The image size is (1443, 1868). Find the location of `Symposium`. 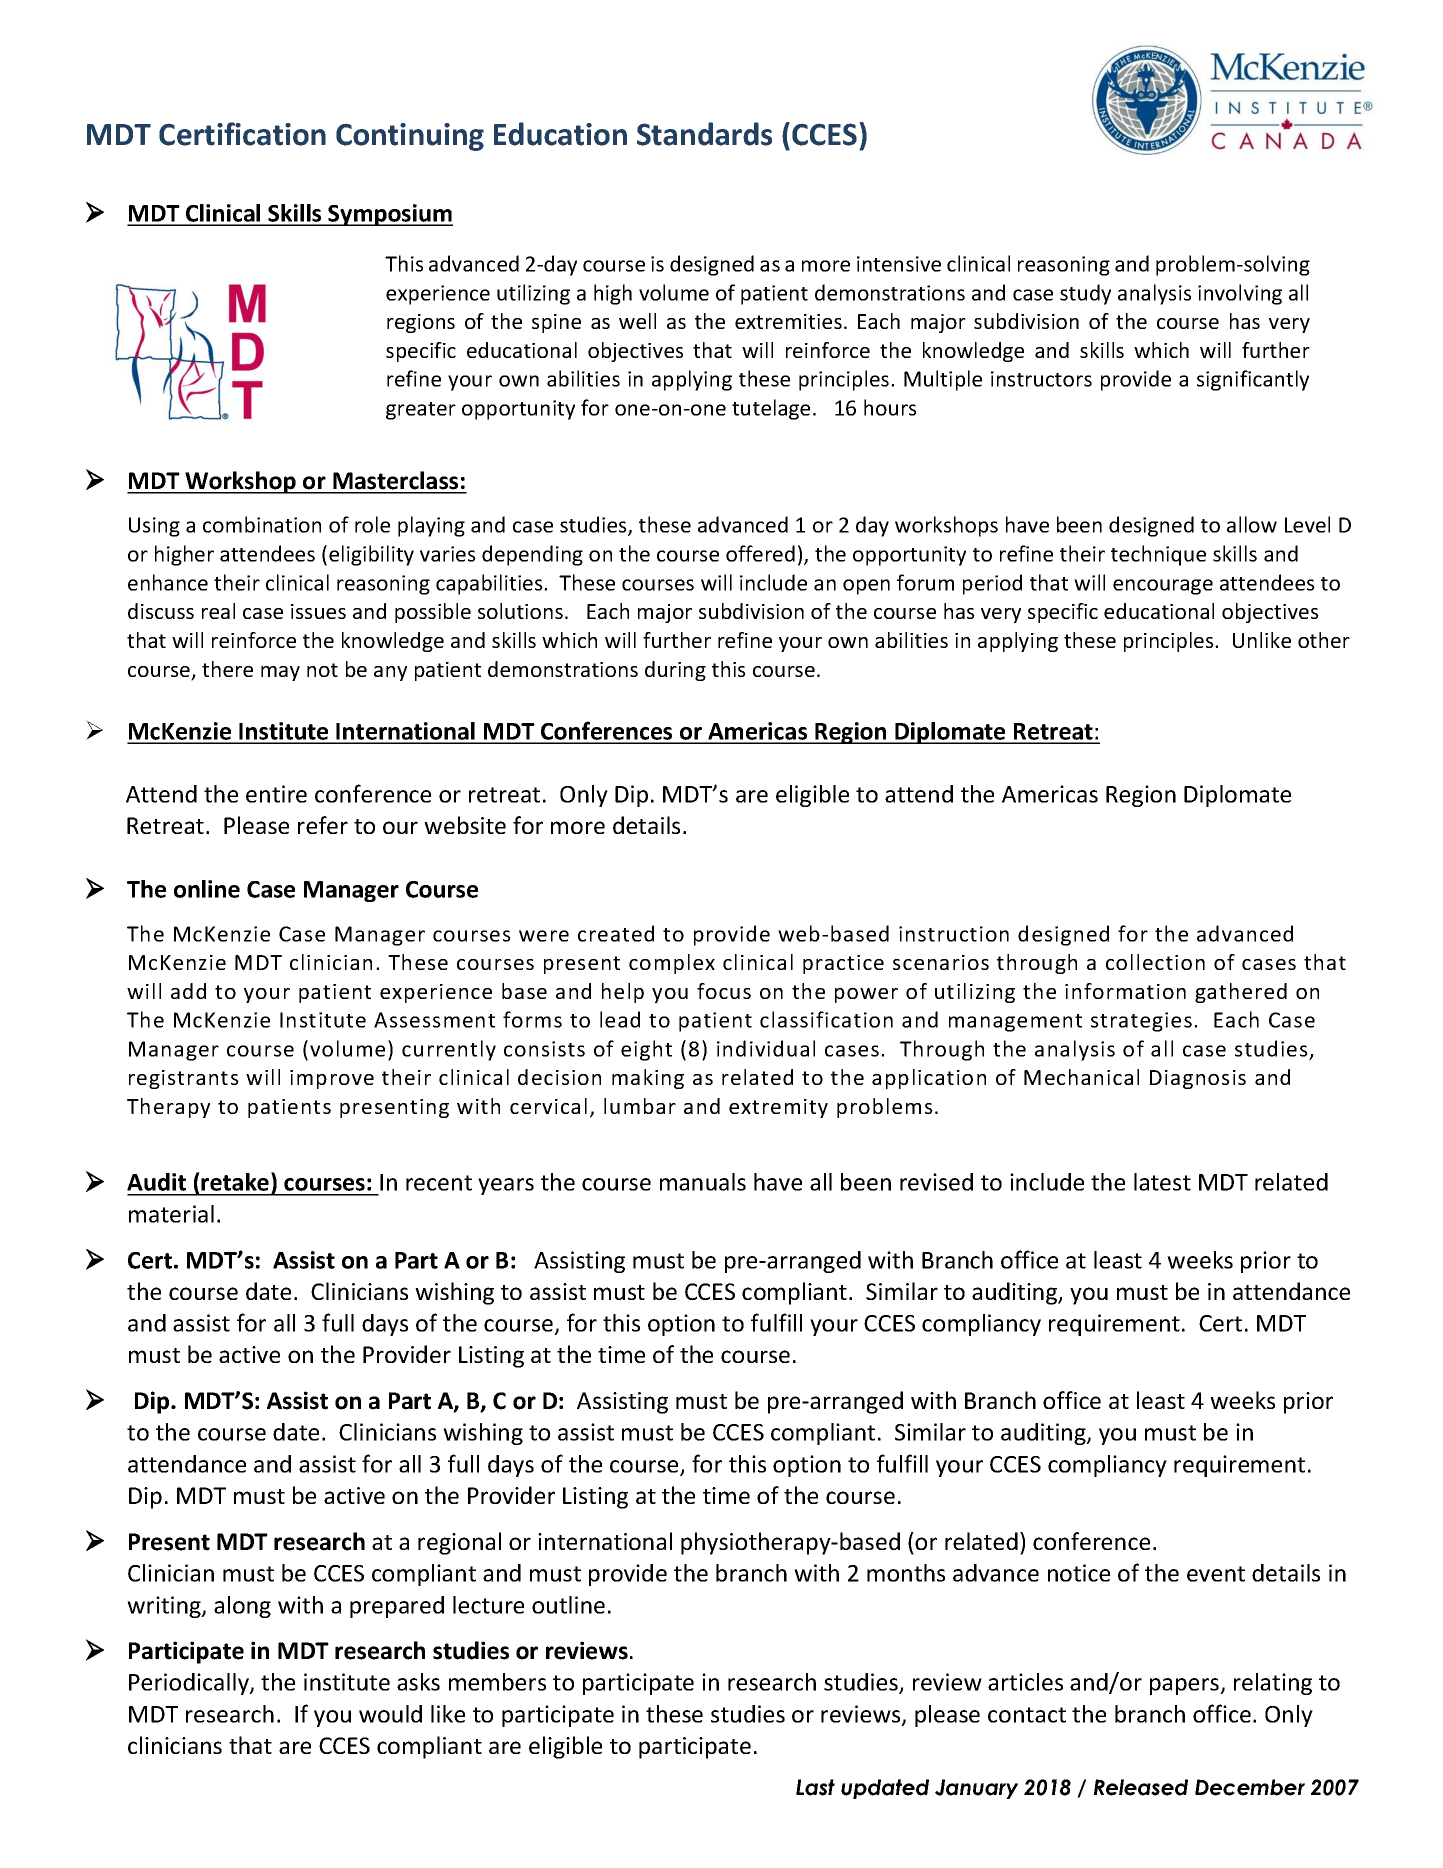

Symposium is located at coordinates (389, 215).
